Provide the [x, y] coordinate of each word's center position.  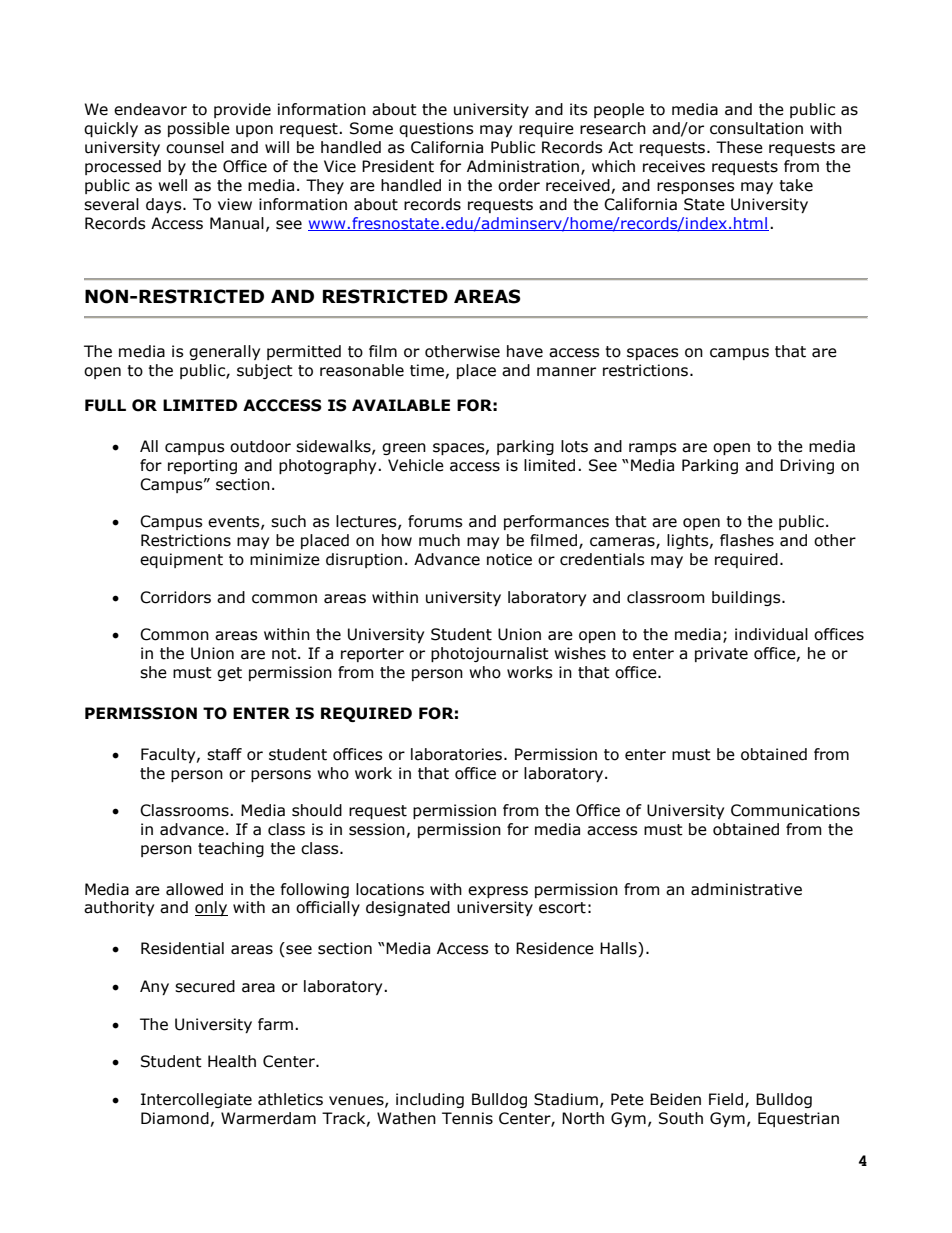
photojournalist [490, 654]
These [739, 147]
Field [727, 1100]
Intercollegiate [196, 1100]
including [430, 1100]
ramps [653, 449]
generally [224, 352]
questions [436, 129]
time [427, 370]
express [498, 892]
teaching [231, 849]
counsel [195, 147]
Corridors [175, 597]
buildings [747, 598]
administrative [746, 889]
